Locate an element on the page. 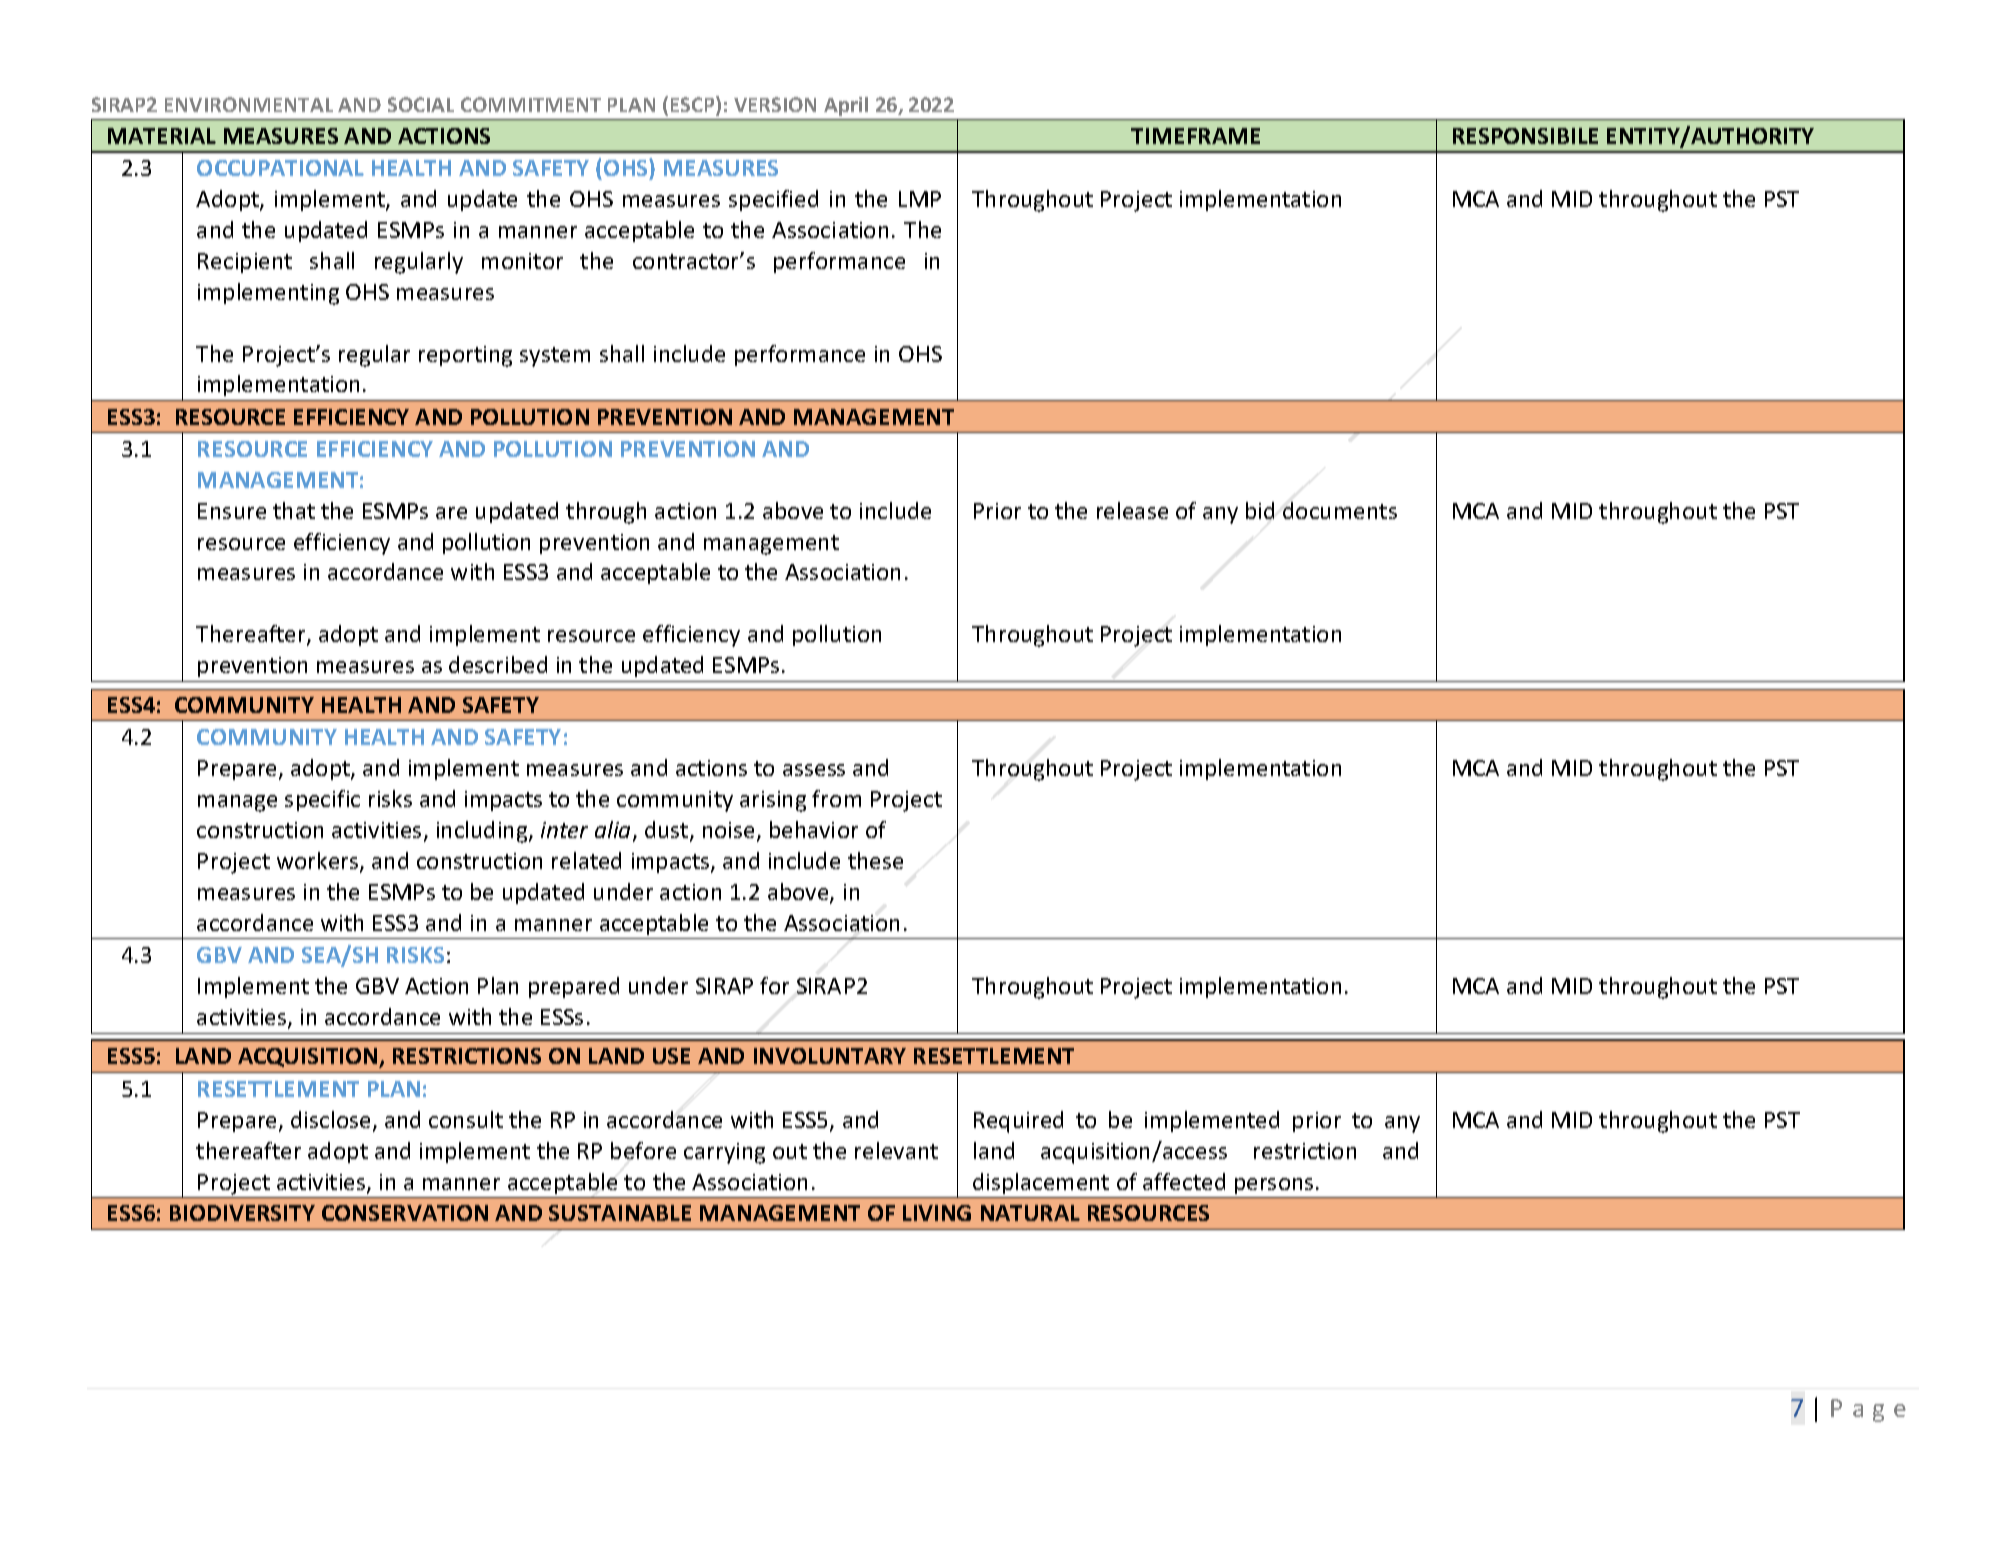  carrying is located at coordinates (724, 1153).
